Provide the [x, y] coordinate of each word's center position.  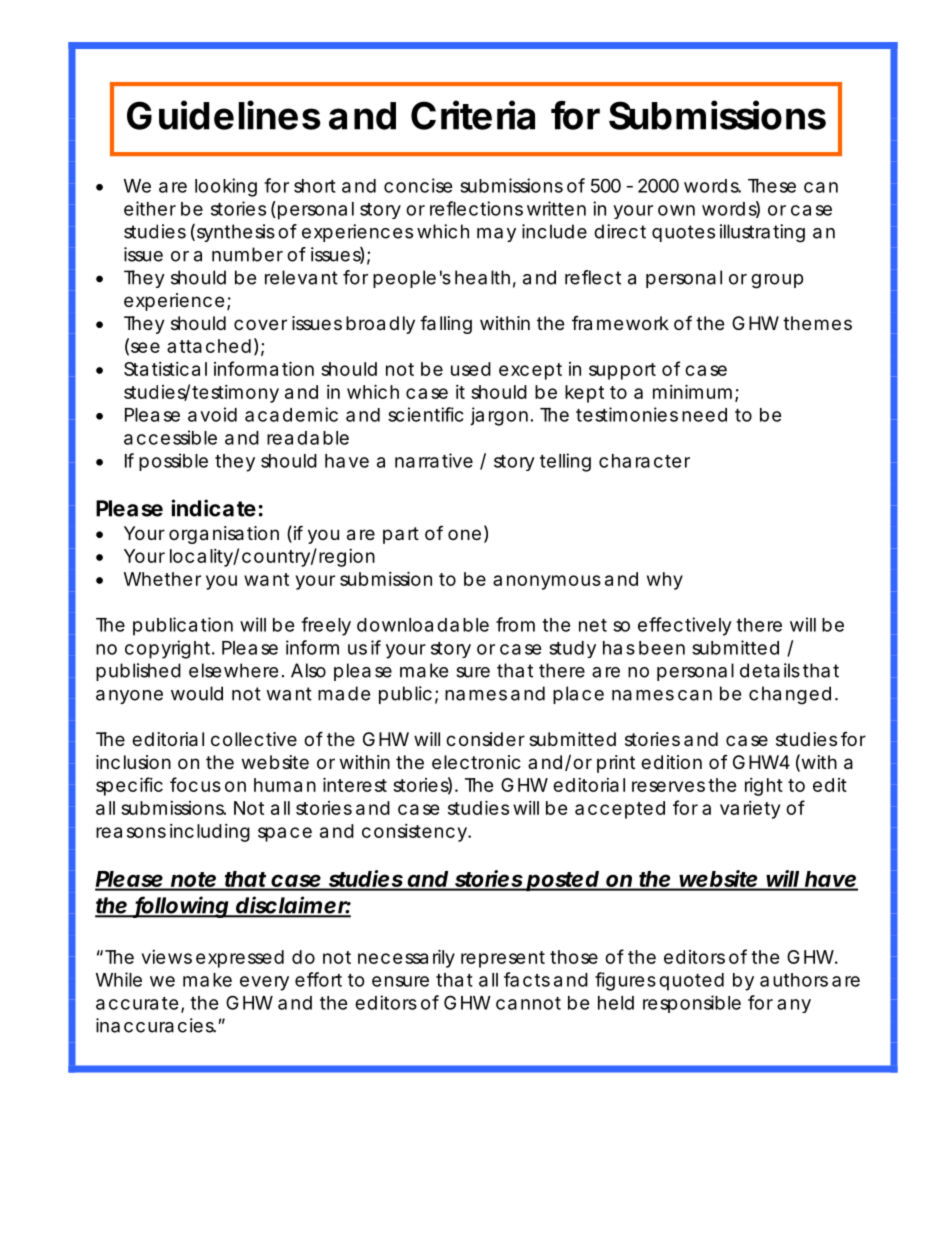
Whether [162, 579]
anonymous [547, 582]
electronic [476, 762]
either [150, 208]
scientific [426, 414]
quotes [683, 233]
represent [503, 959]
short [315, 186]
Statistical [165, 369]
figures [625, 981]
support [622, 371]
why [665, 581]
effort [318, 979]
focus [195, 784]
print [616, 764]
